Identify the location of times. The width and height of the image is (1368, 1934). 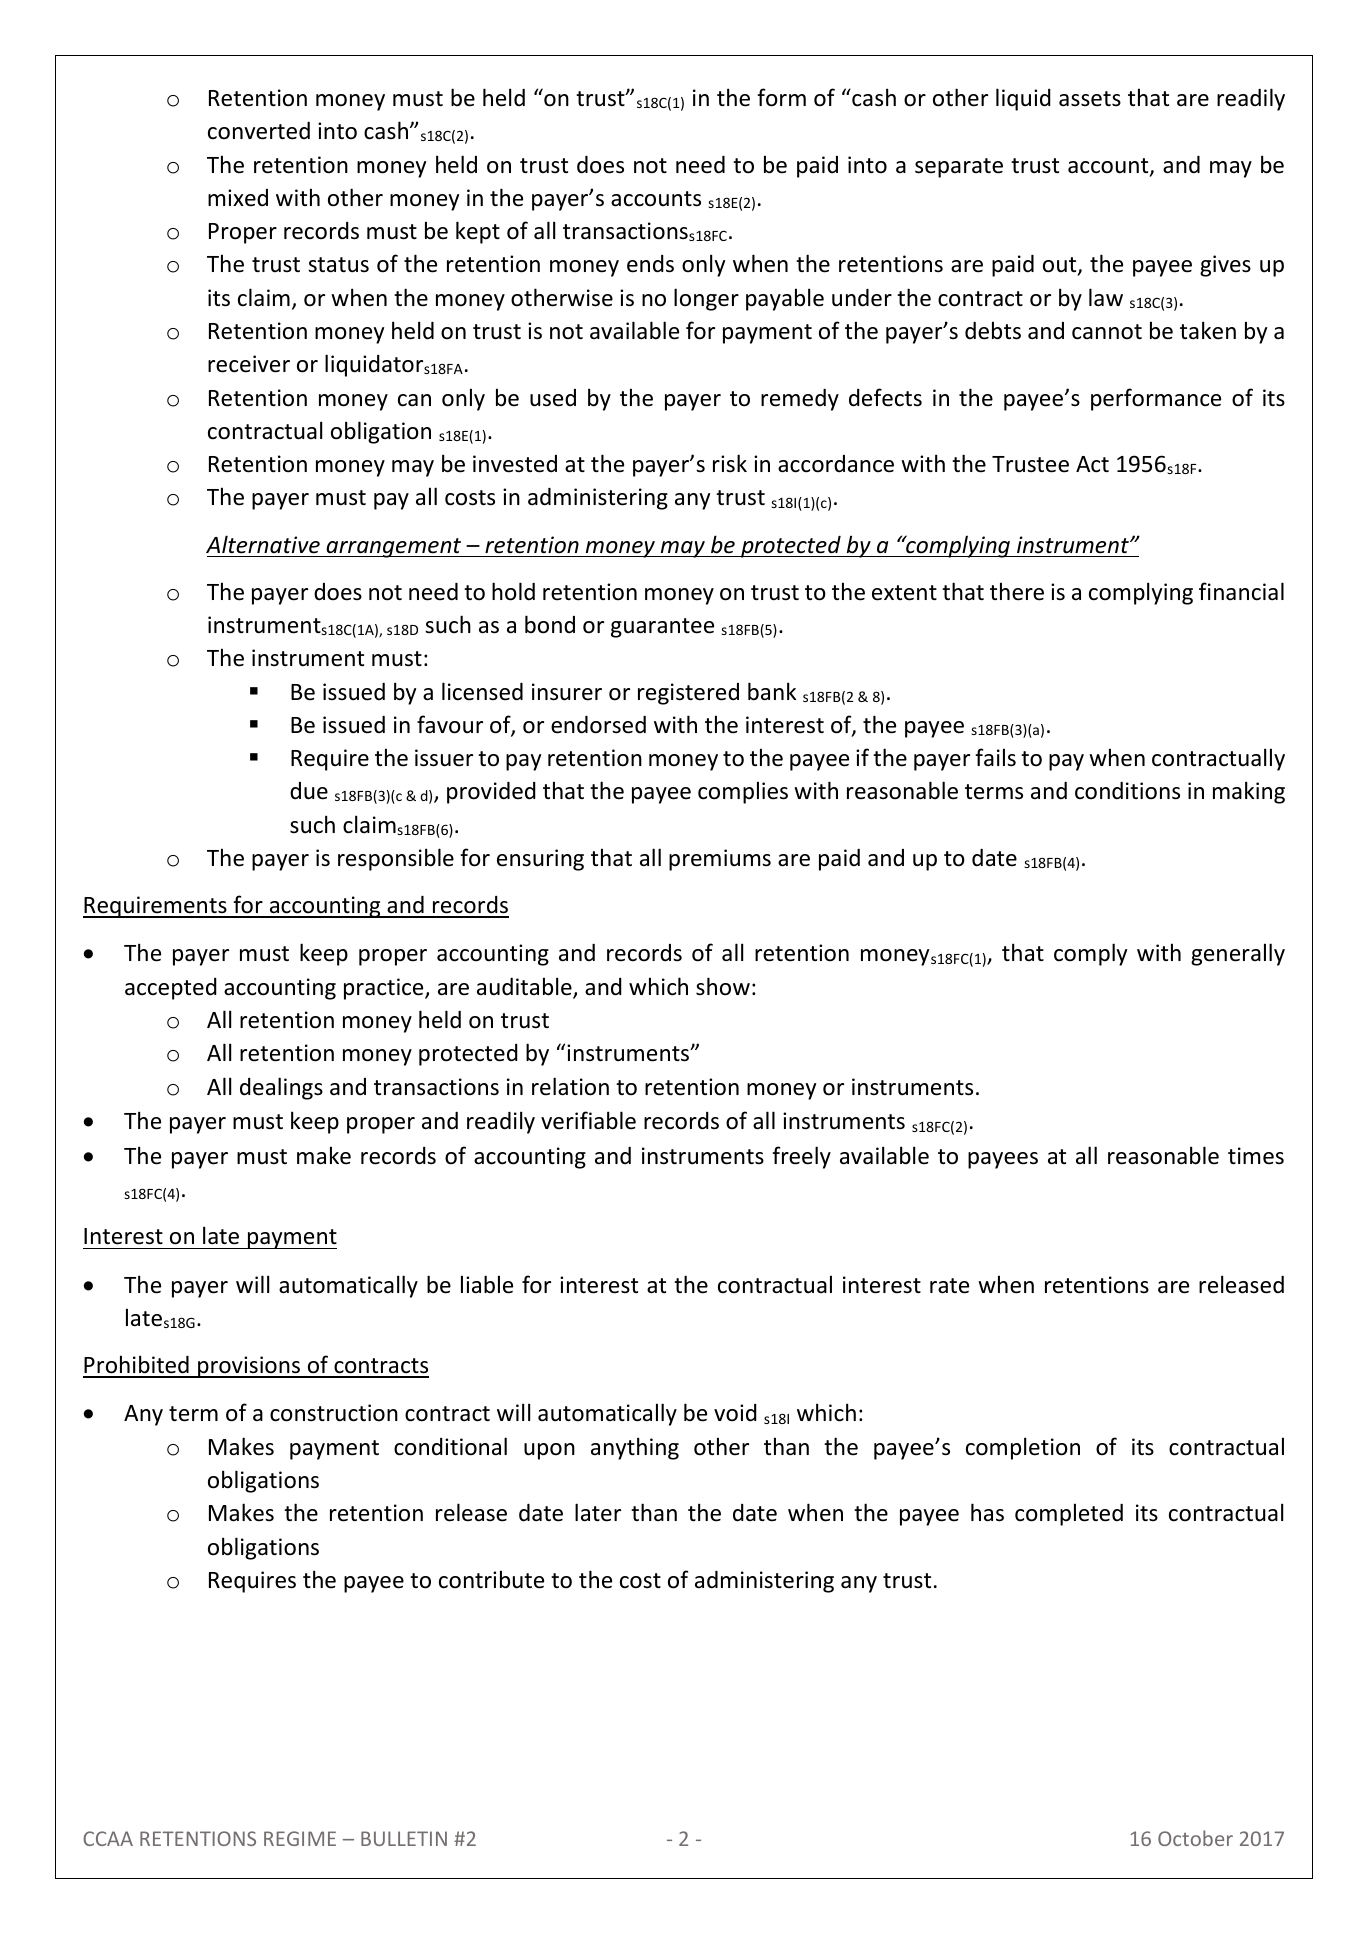
(1256, 1156).
